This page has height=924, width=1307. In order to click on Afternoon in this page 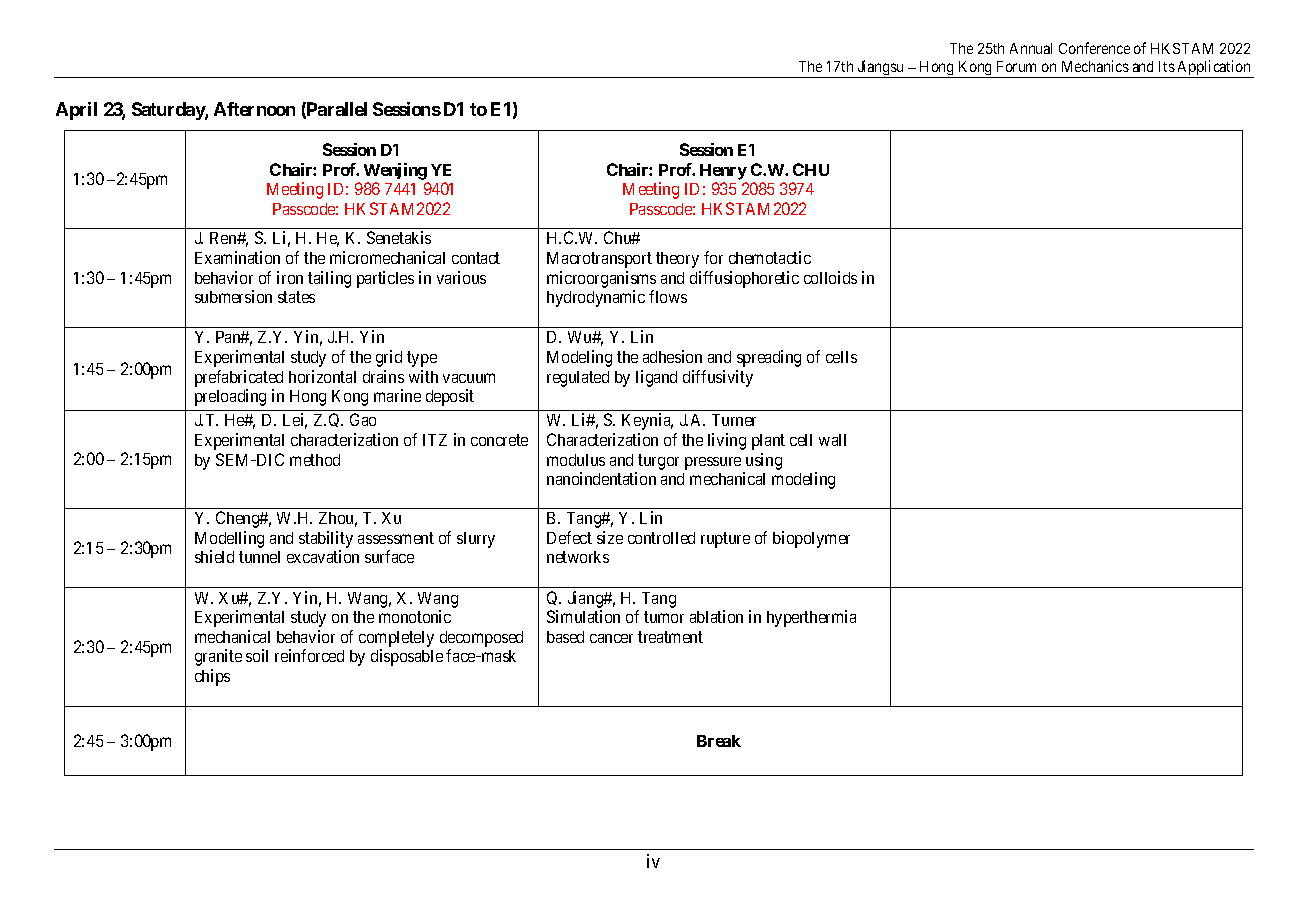, I will do `click(254, 109)`.
